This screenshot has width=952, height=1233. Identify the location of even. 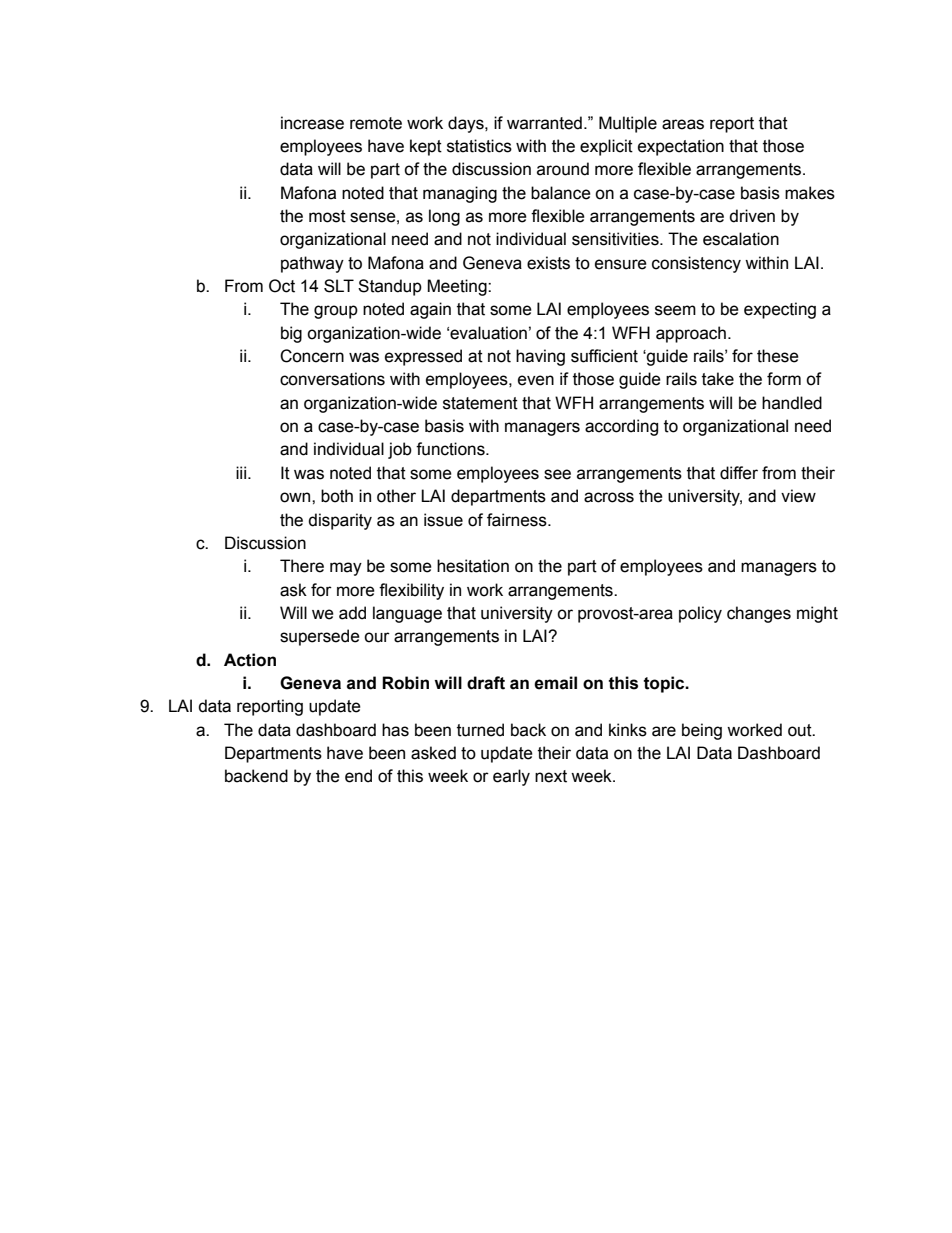
(536, 380).
